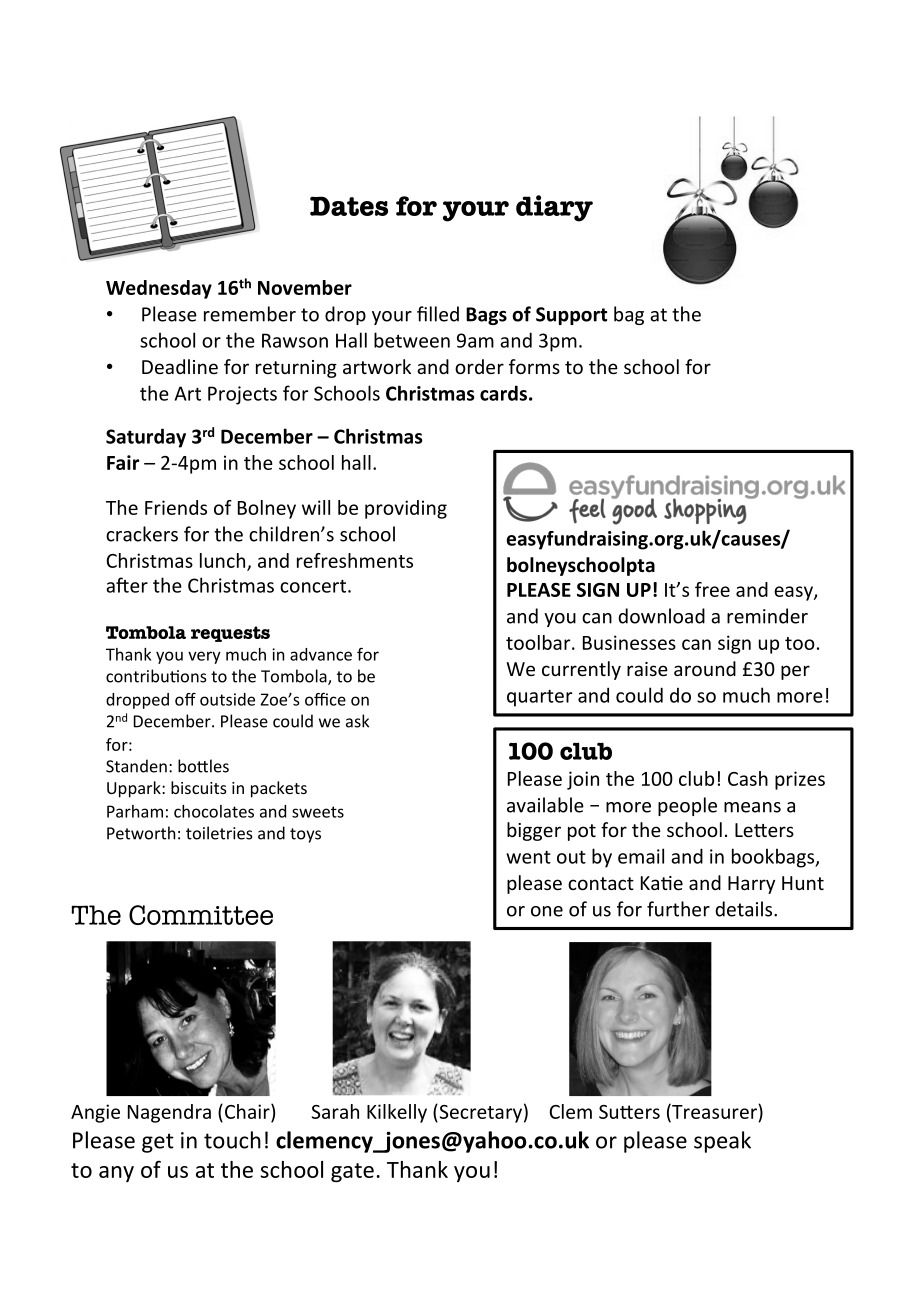  I want to click on Wednesday, so click(159, 289).
